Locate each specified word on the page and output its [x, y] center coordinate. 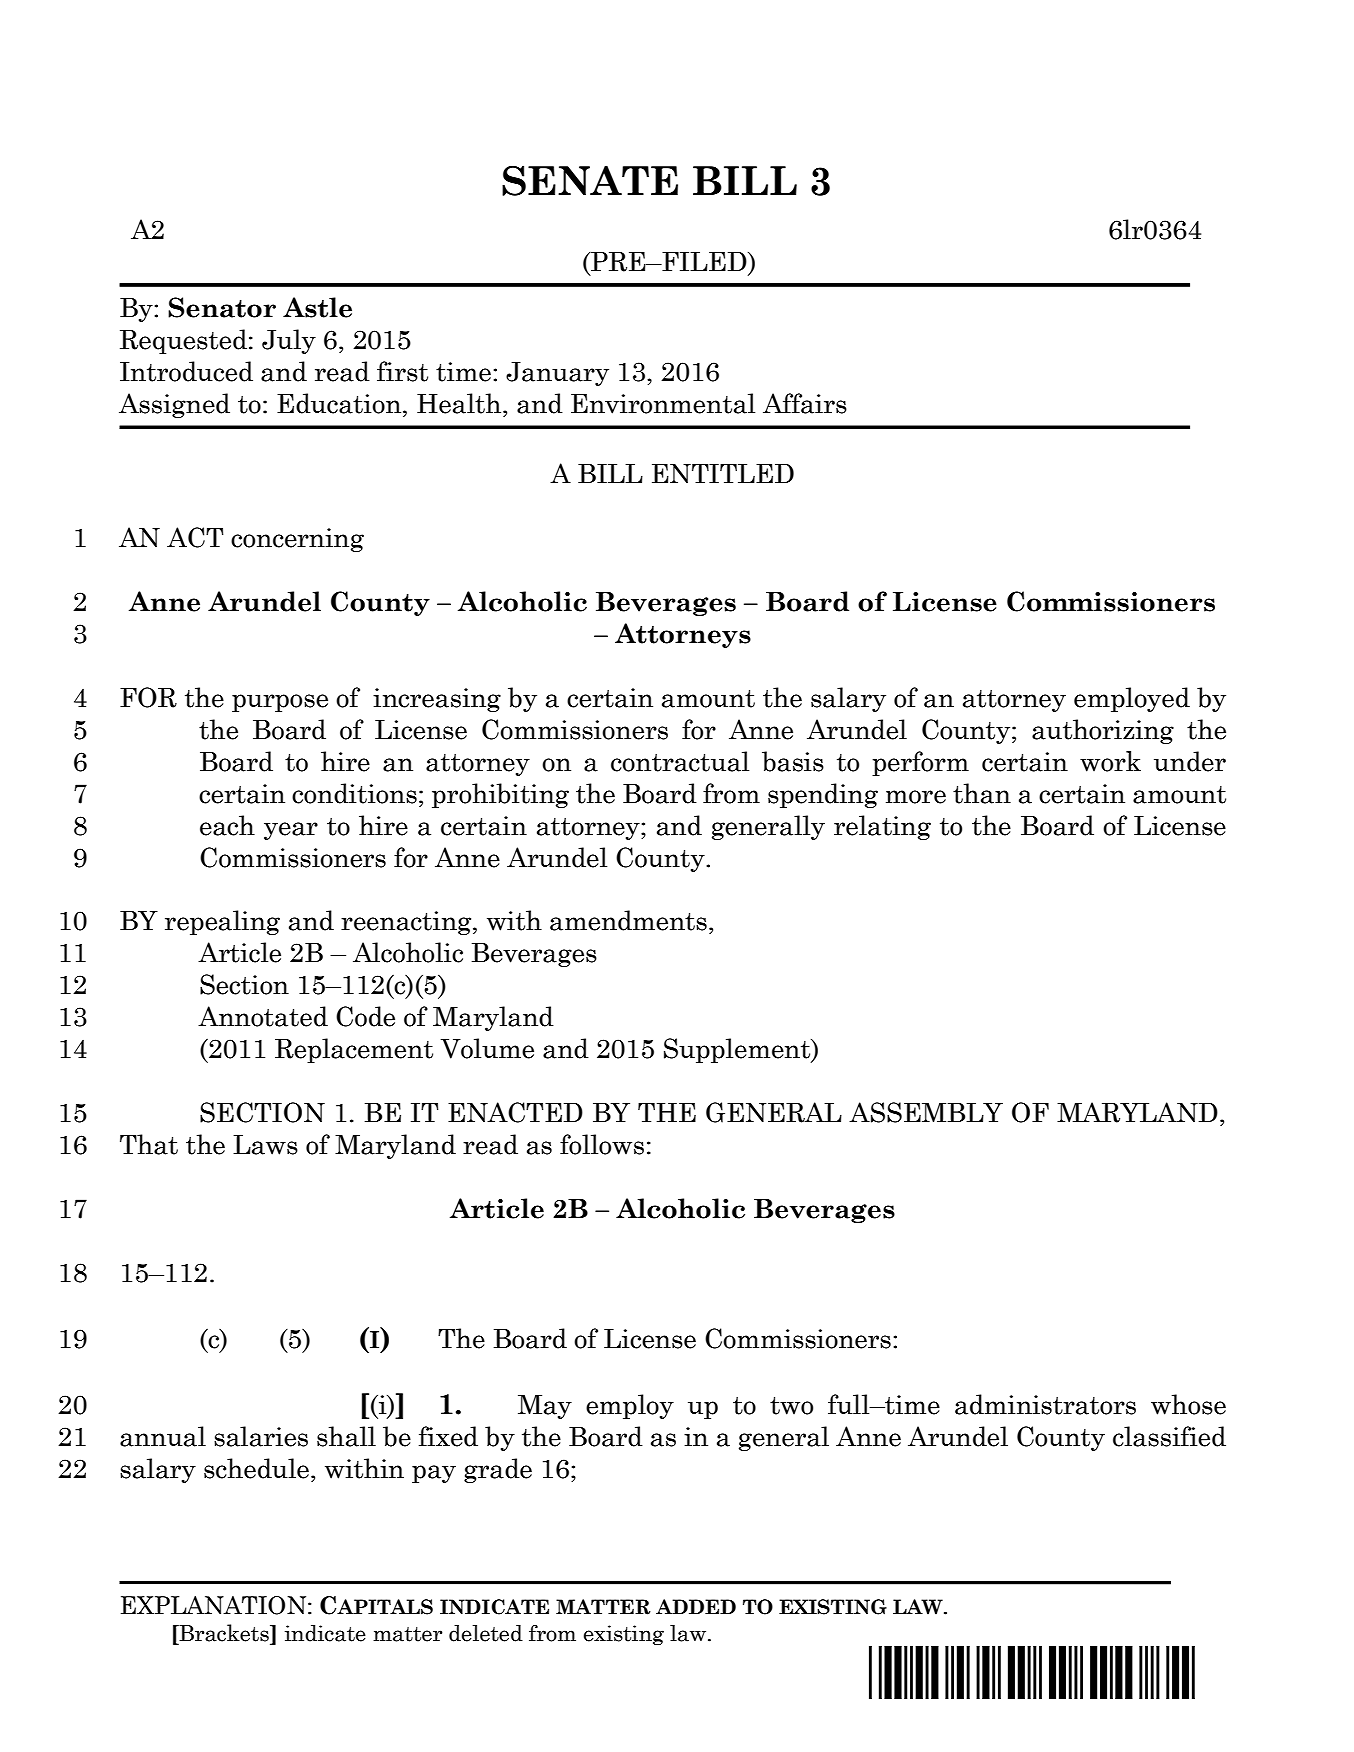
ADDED [696, 1606]
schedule [256, 1468]
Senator [222, 307]
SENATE [590, 180]
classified [1169, 1436]
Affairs [805, 403]
